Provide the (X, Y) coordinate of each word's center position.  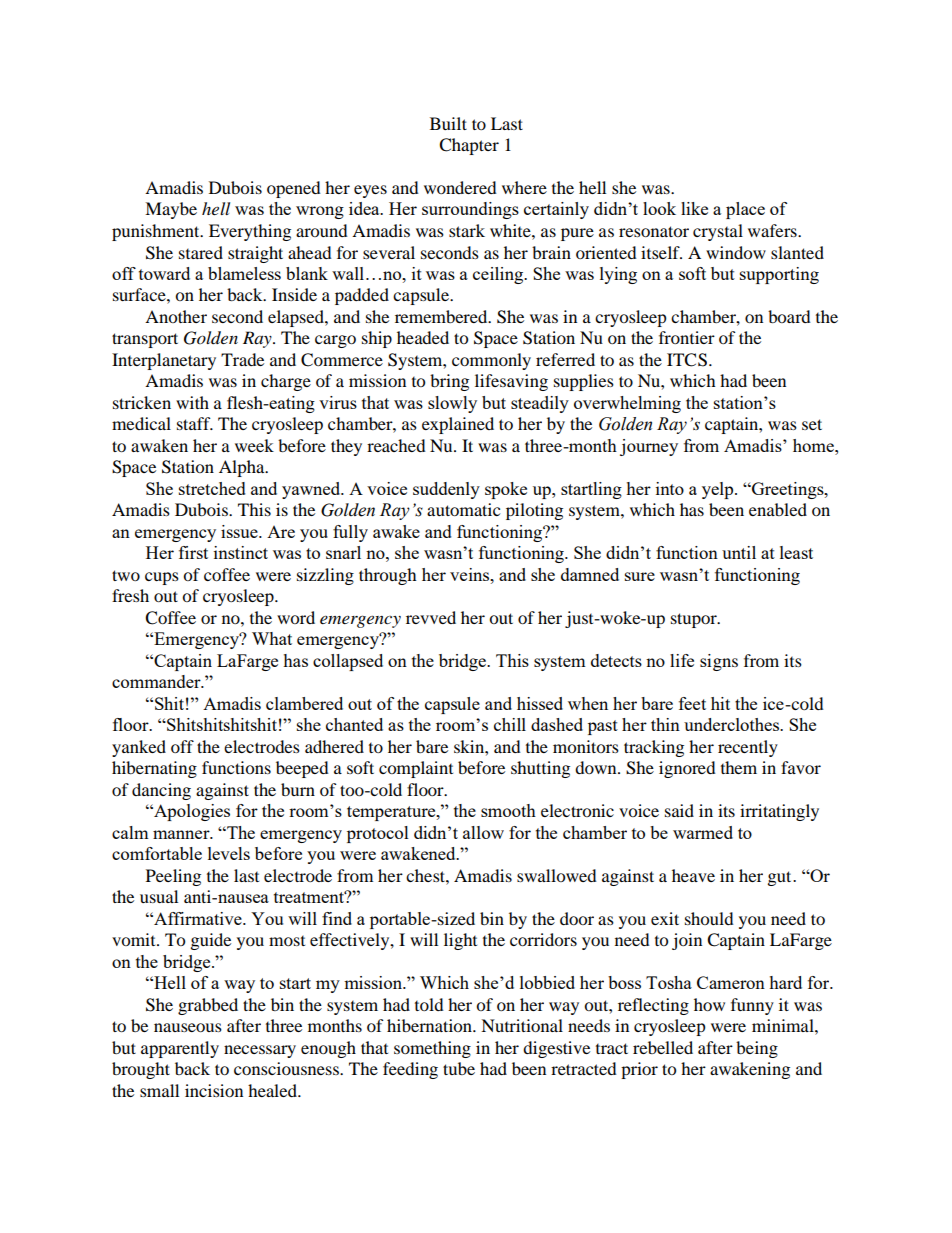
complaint (416, 769)
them (739, 767)
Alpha (243, 468)
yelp (719, 490)
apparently (180, 1049)
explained (458, 425)
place (745, 210)
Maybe (171, 210)
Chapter (469, 146)
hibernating (154, 769)
